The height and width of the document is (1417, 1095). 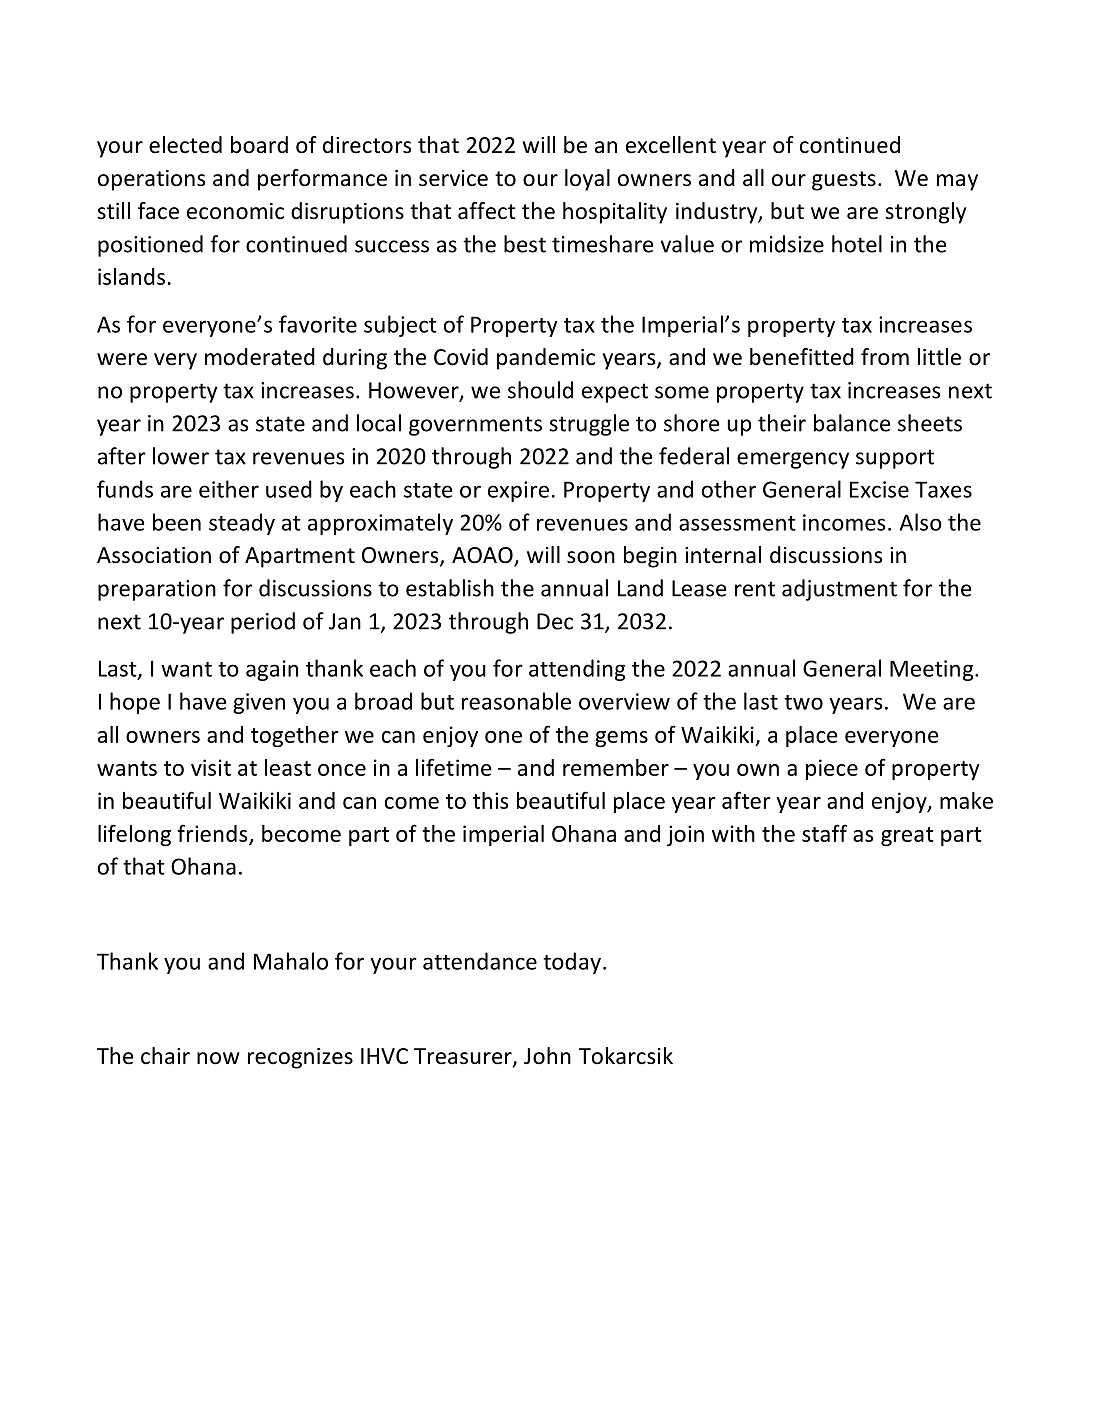 What do you see at coordinates (844, 181) in the document?
I see `guests` at bounding box center [844, 181].
